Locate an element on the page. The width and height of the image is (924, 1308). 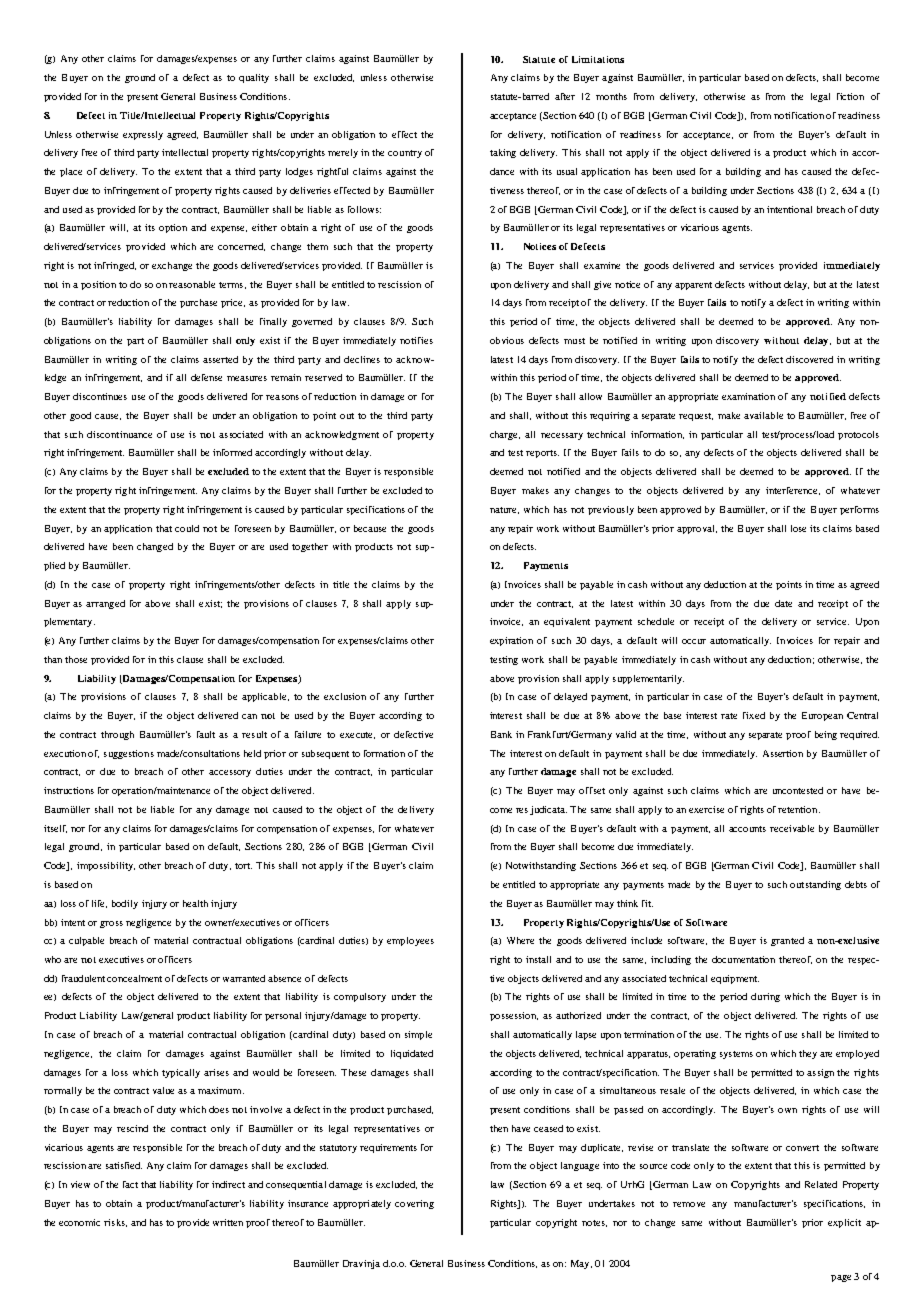
economic is located at coordinates (79, 1222).
